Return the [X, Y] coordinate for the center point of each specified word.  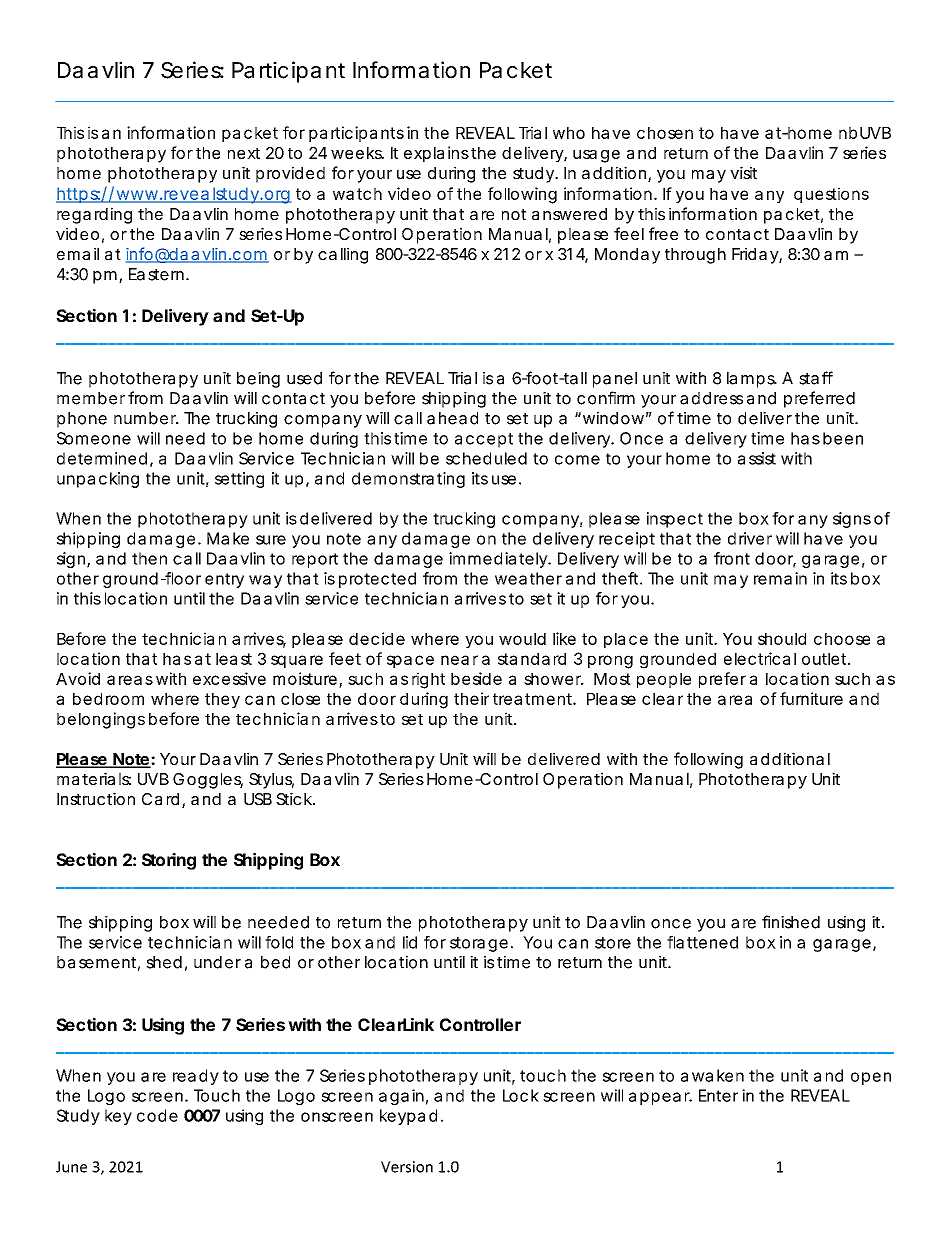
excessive [229, 678]
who [569, 133]
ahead [452, 418]
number [146, 418]
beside [476, 678]
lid [410, 942]
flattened [702, 942]
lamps [752, 380]
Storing [169, 861]
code [157, 1115]
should [782, 639]
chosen [665, 133]
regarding [94, 215]
